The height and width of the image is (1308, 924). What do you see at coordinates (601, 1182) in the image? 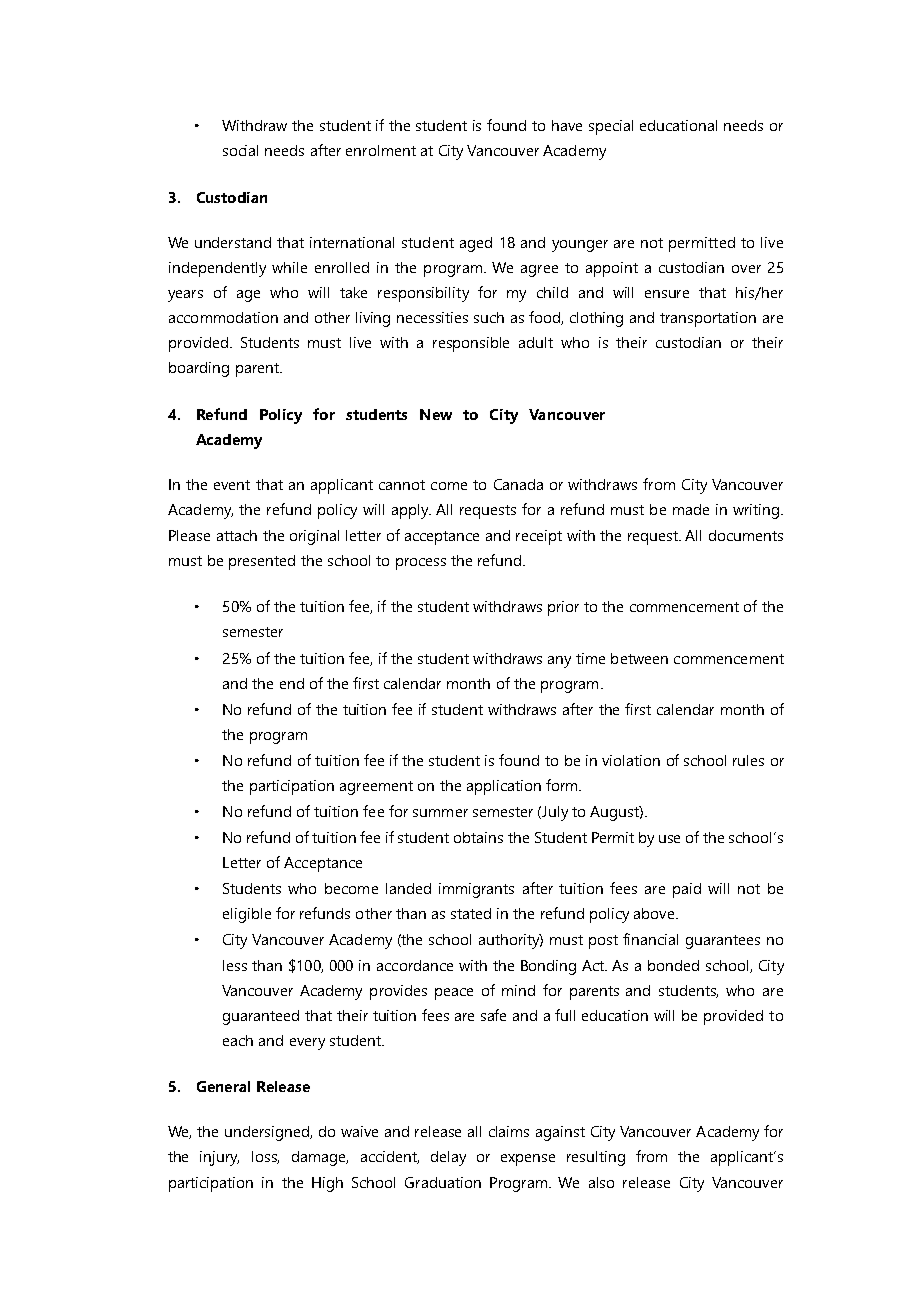
I see `also` at bounding box center [601, 1182].
